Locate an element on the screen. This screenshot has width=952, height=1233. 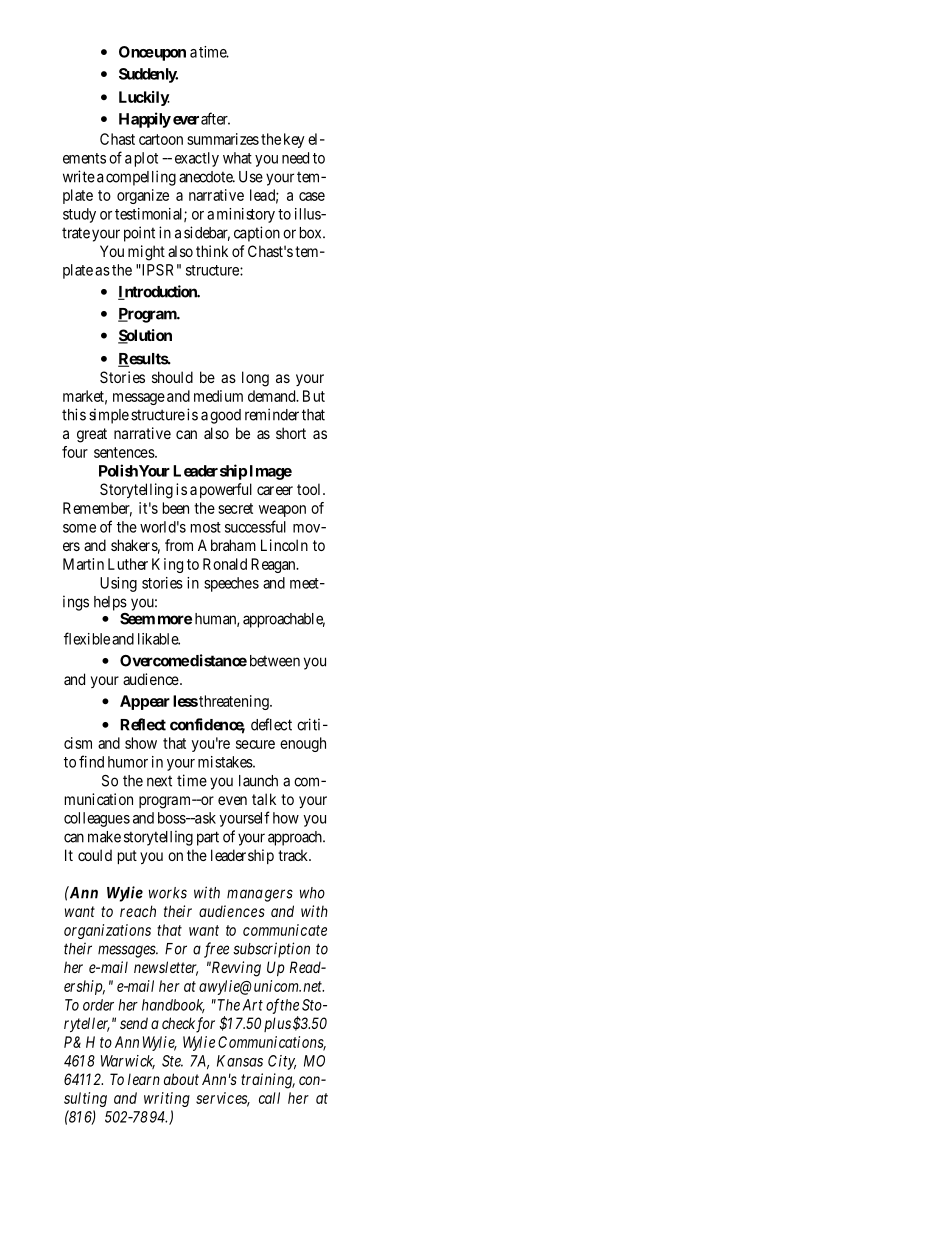
short is located at coordinates (291, 433).
